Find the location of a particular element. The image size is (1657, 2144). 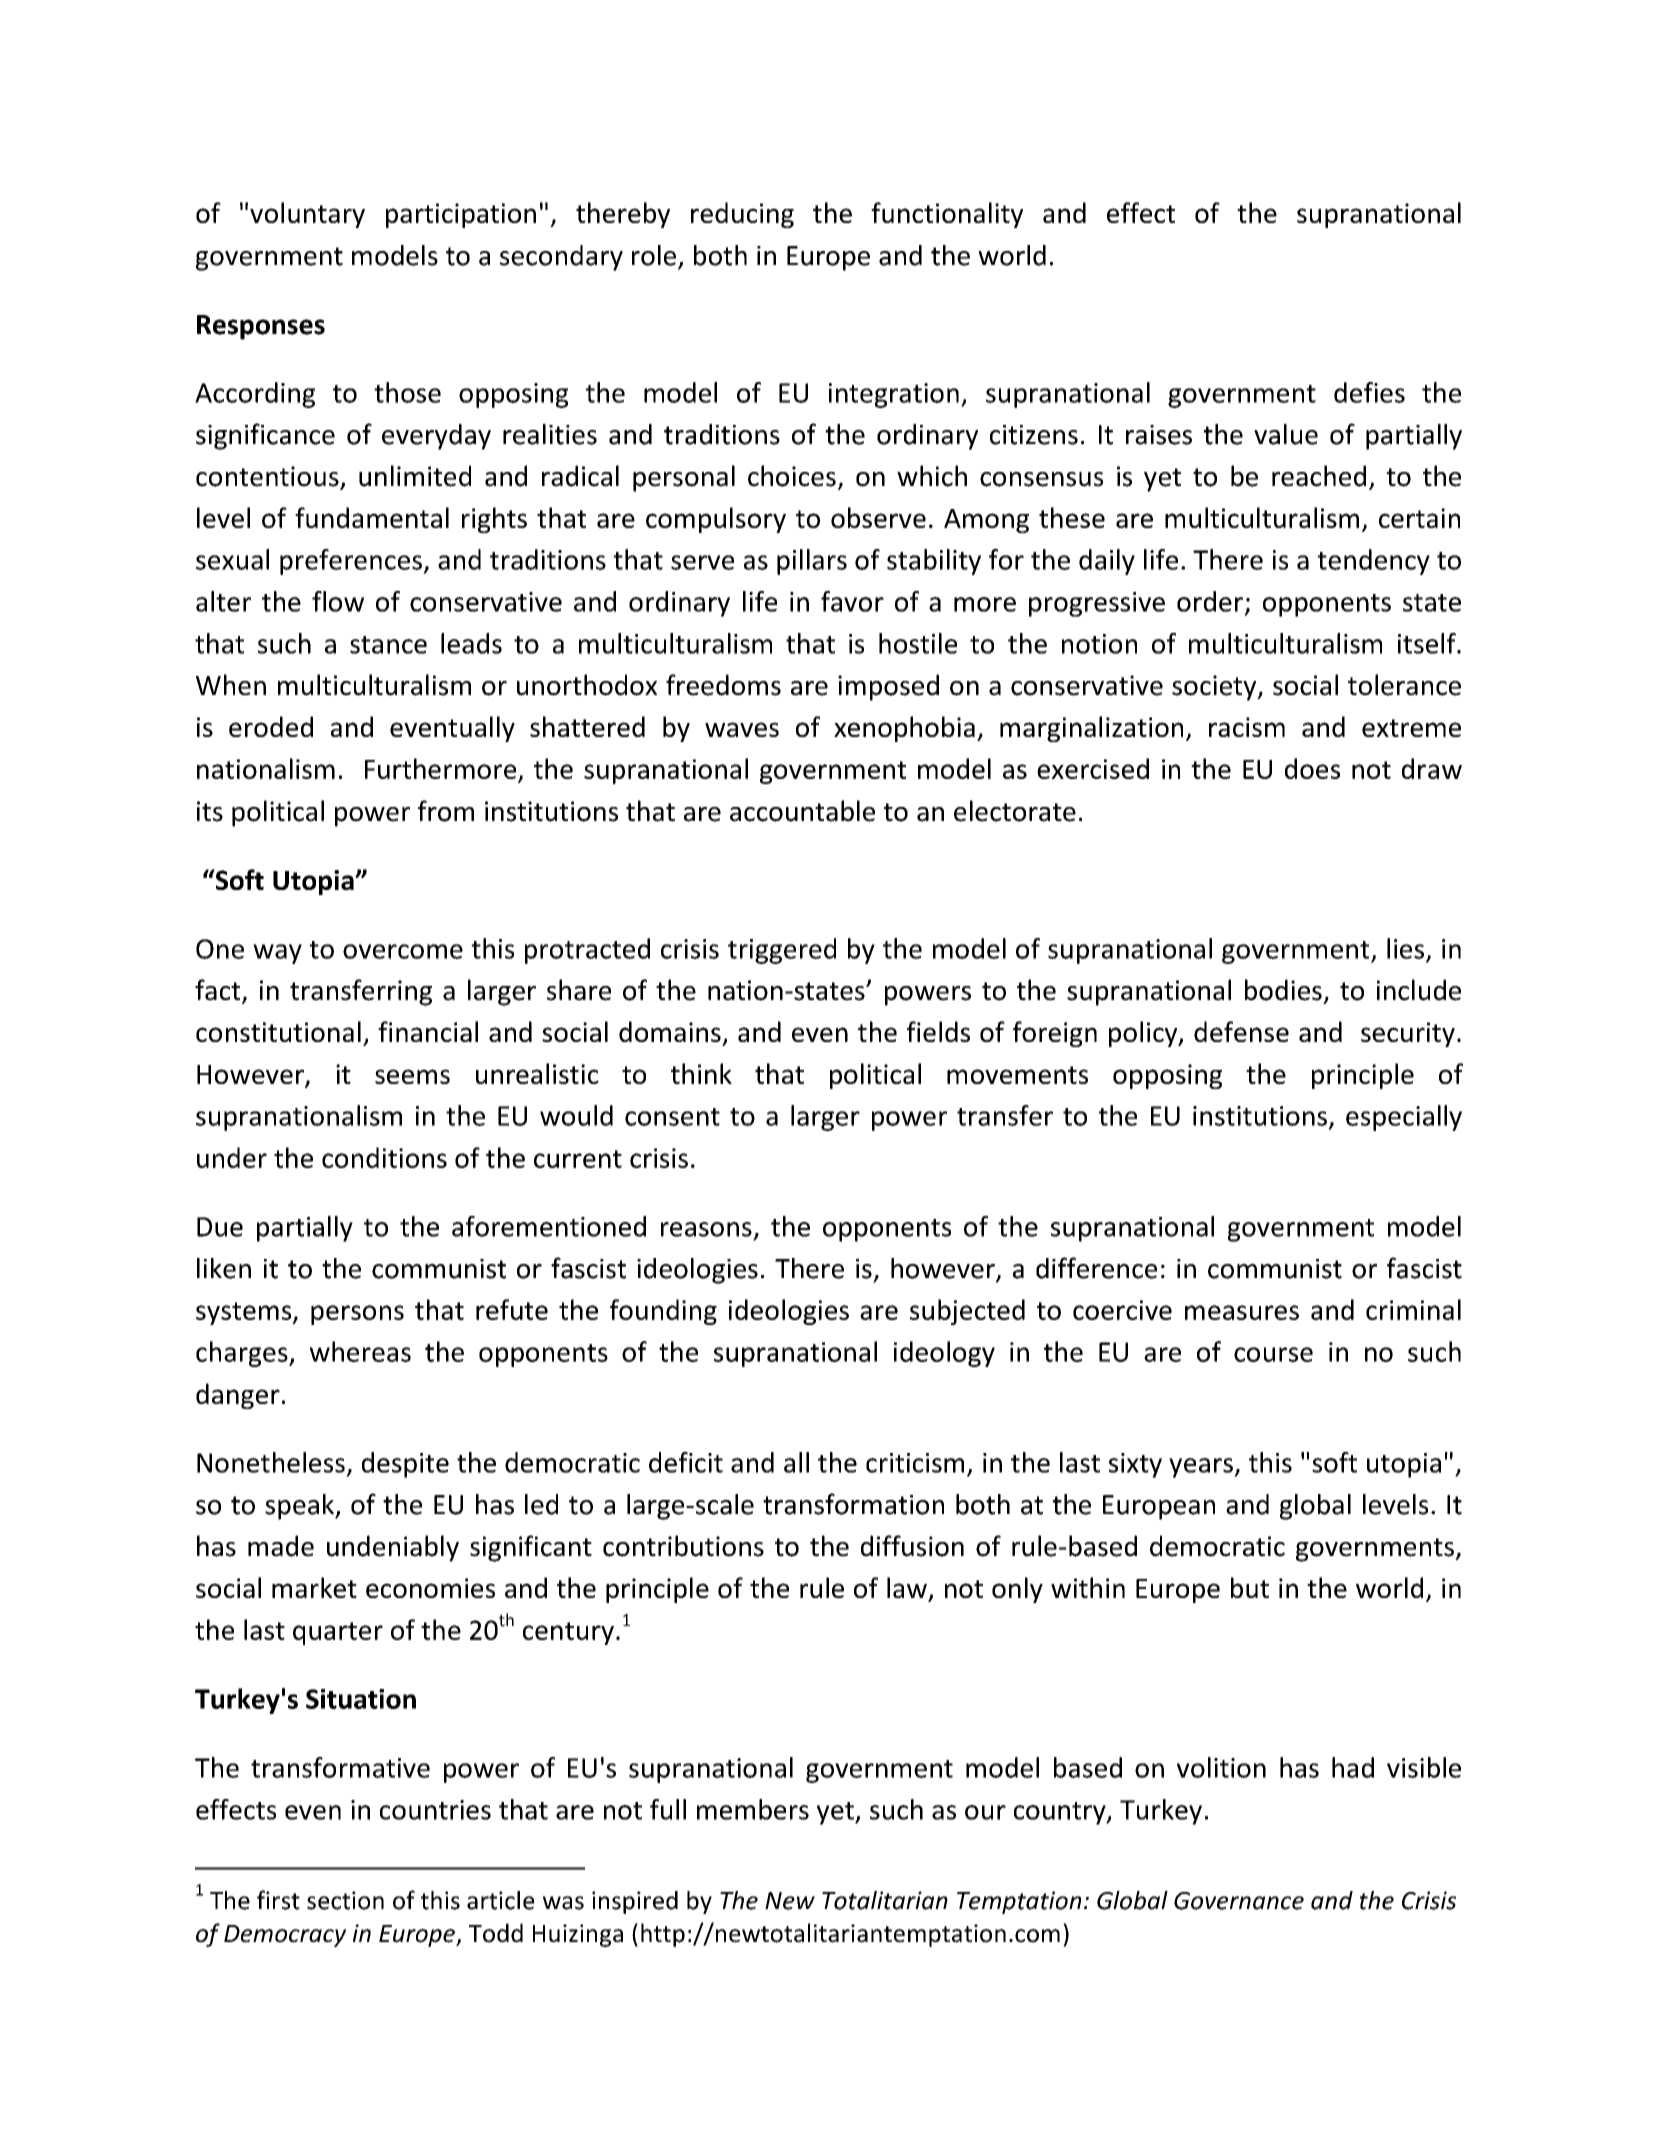

think is located at coordinates (701, 1073).
